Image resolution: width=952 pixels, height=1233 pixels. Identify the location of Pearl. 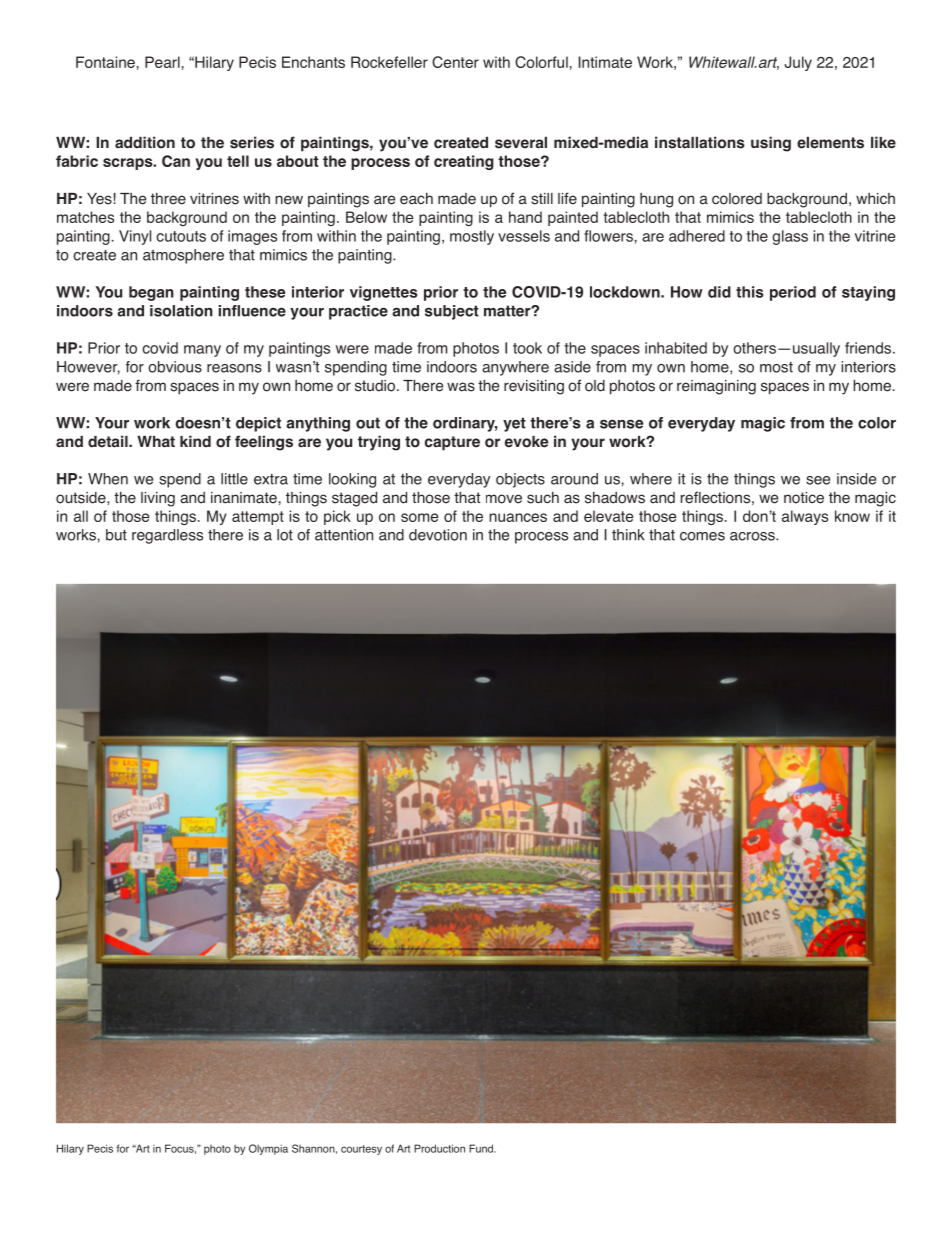
(162, 62).
